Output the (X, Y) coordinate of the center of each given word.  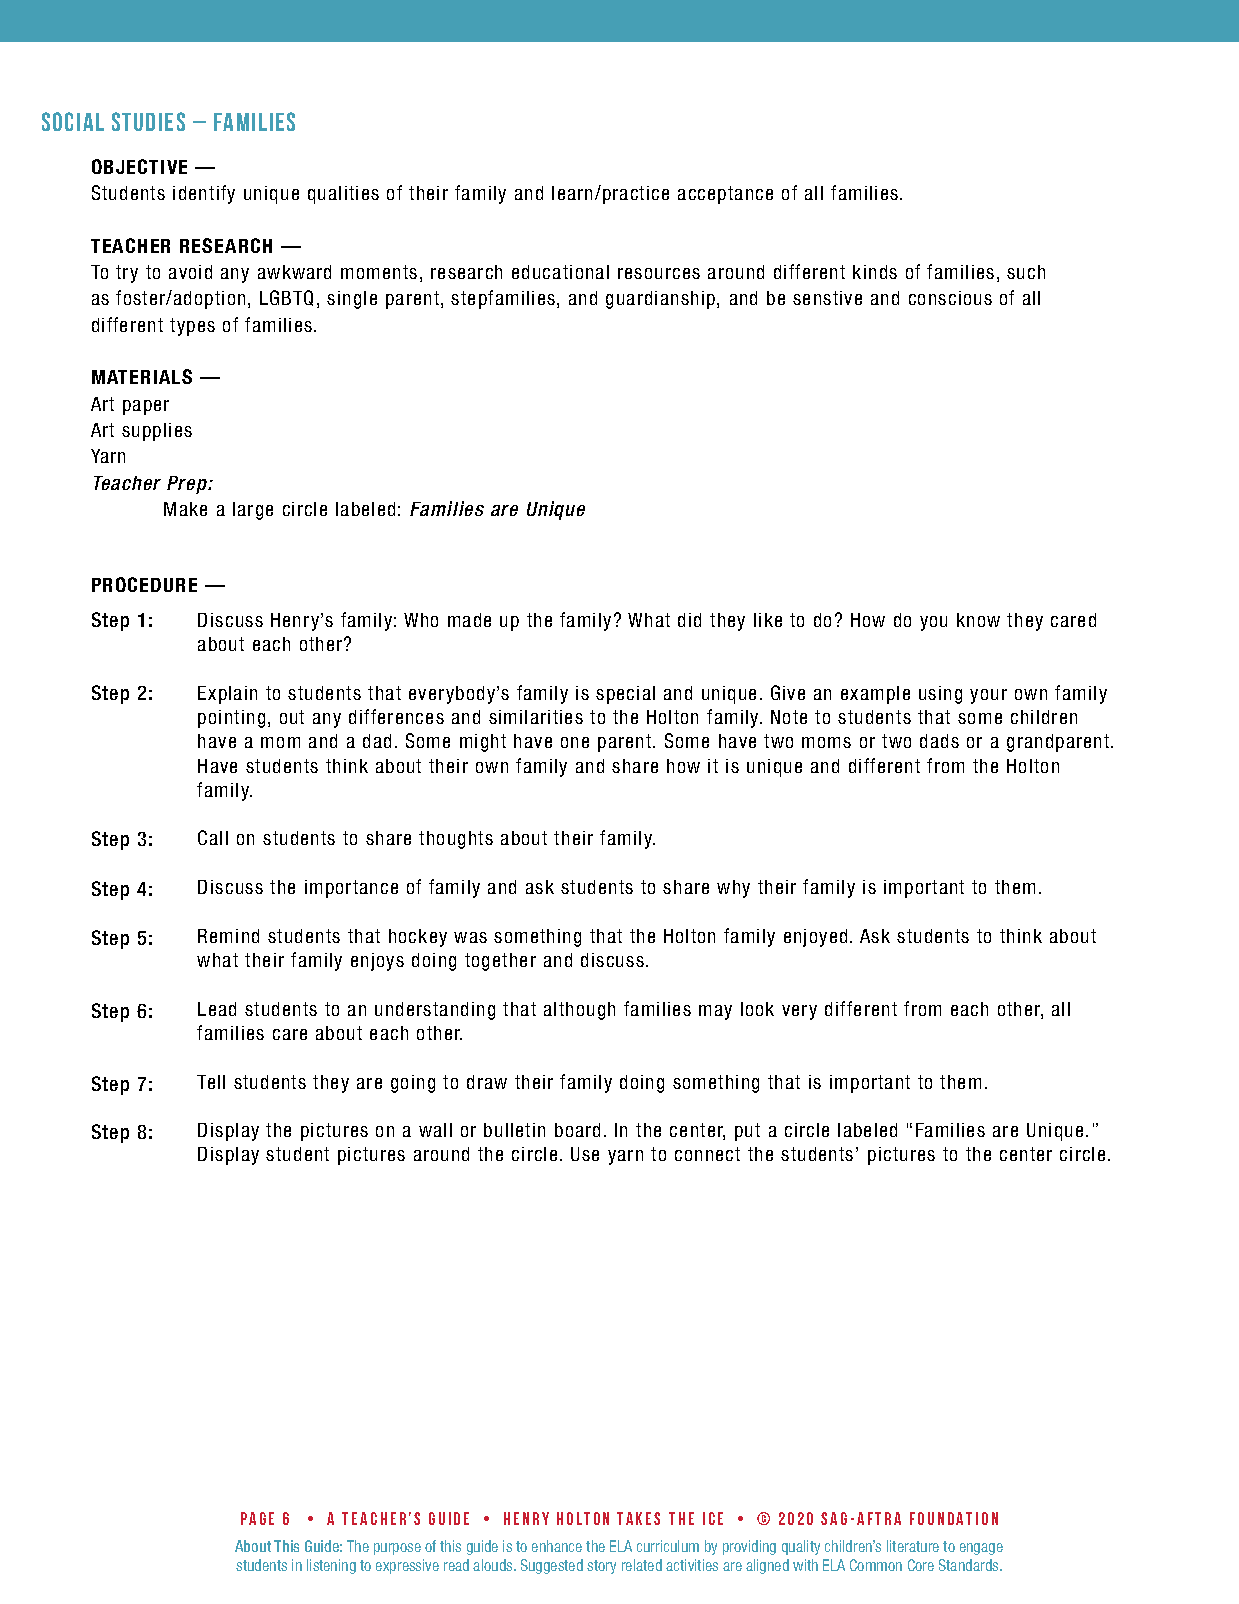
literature (913, 1546)
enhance (557, 1546)
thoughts (456, 840)
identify (204, 194)
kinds (875, 272)
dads (939, 741)
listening (331, 1566)
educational (560, 272)
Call (213, 837)
